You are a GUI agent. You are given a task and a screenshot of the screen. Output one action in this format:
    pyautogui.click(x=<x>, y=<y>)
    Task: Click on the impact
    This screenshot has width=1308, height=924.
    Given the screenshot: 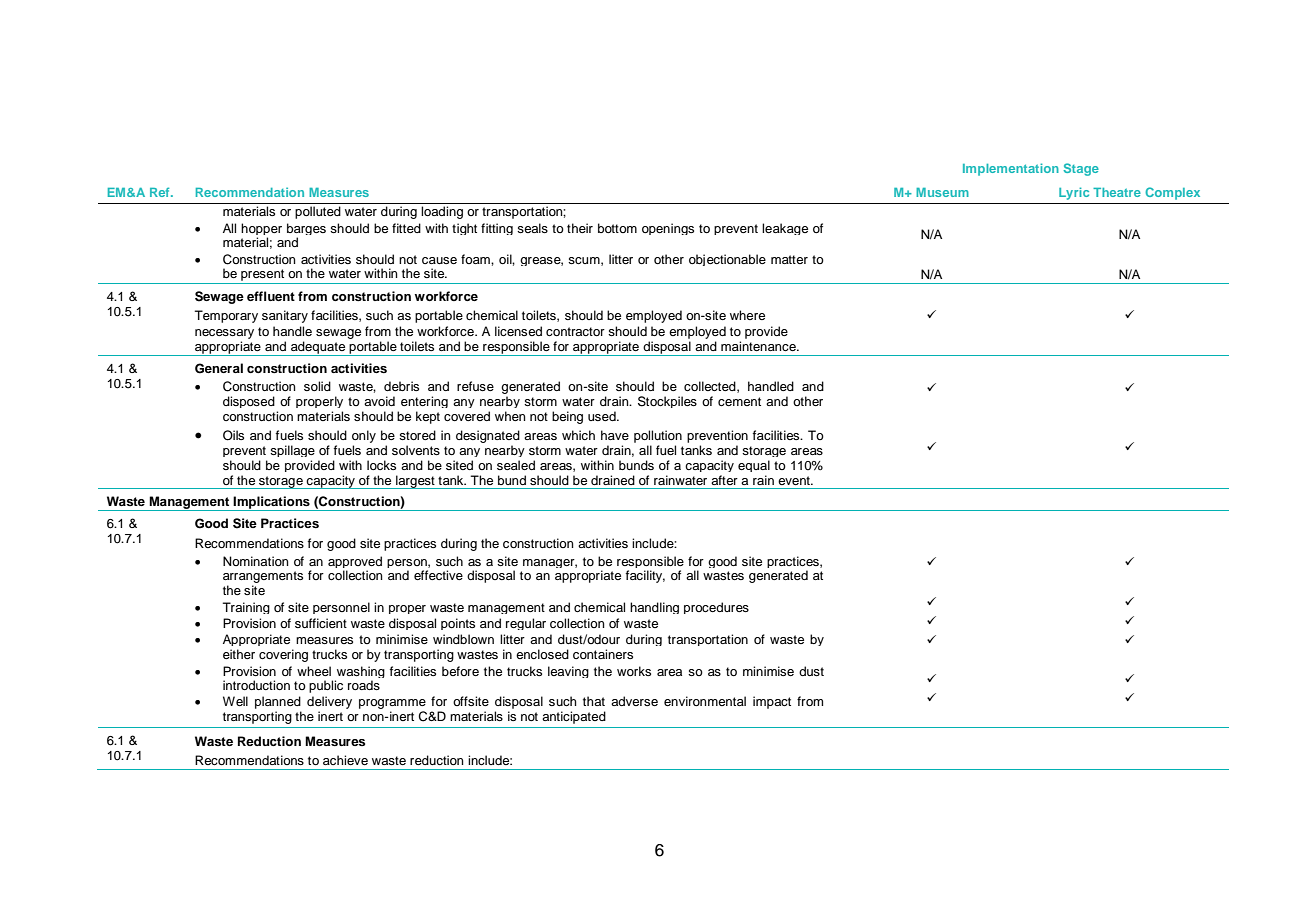 What is the action you would take?
    pyautogui.click(x=772, y=702)
